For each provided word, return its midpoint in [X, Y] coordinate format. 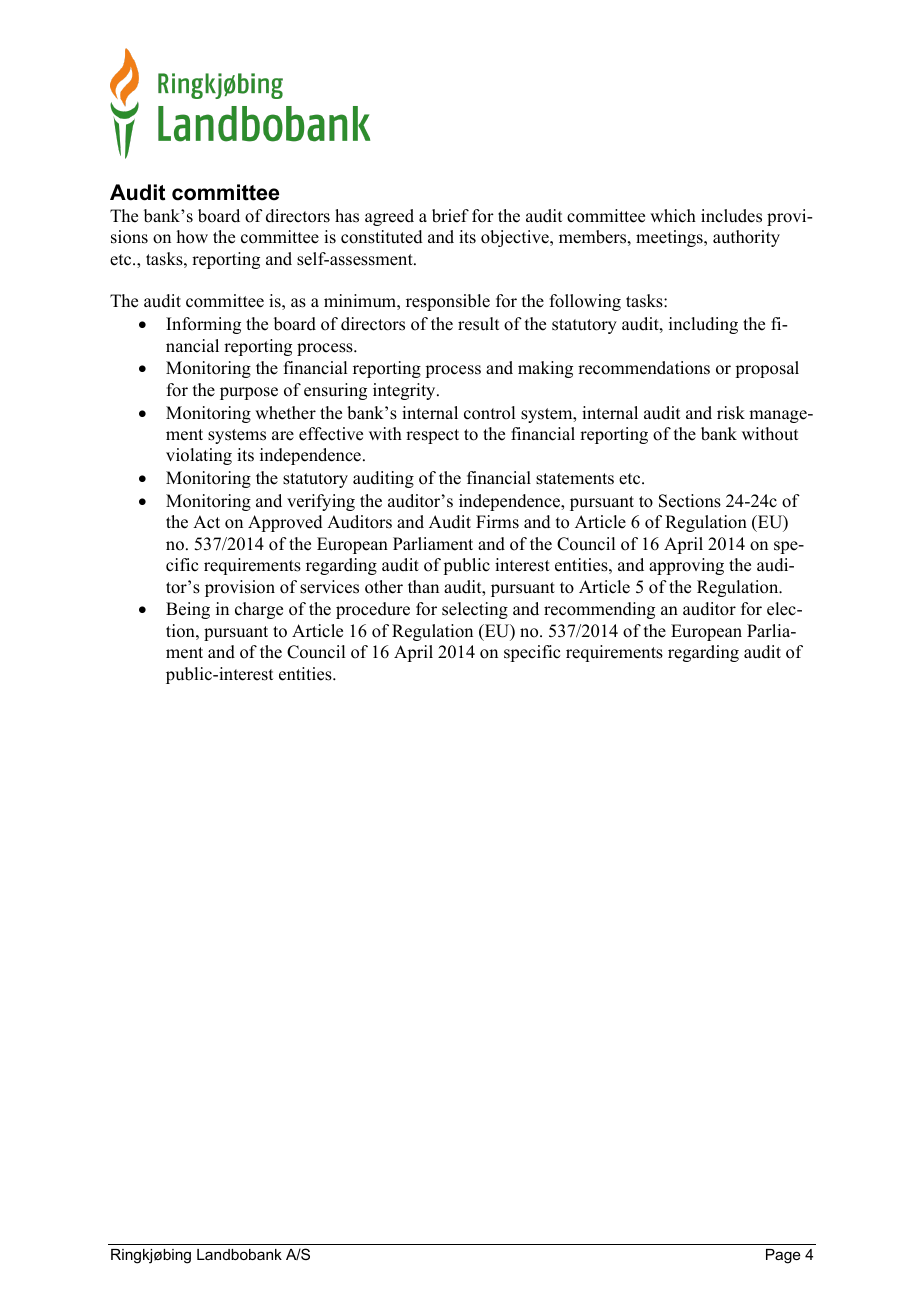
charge [259, 610]
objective [516, 238]
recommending [599, 610]
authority [746, 238]
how [192, 237]
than [423, 586]
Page [783, 1256]
